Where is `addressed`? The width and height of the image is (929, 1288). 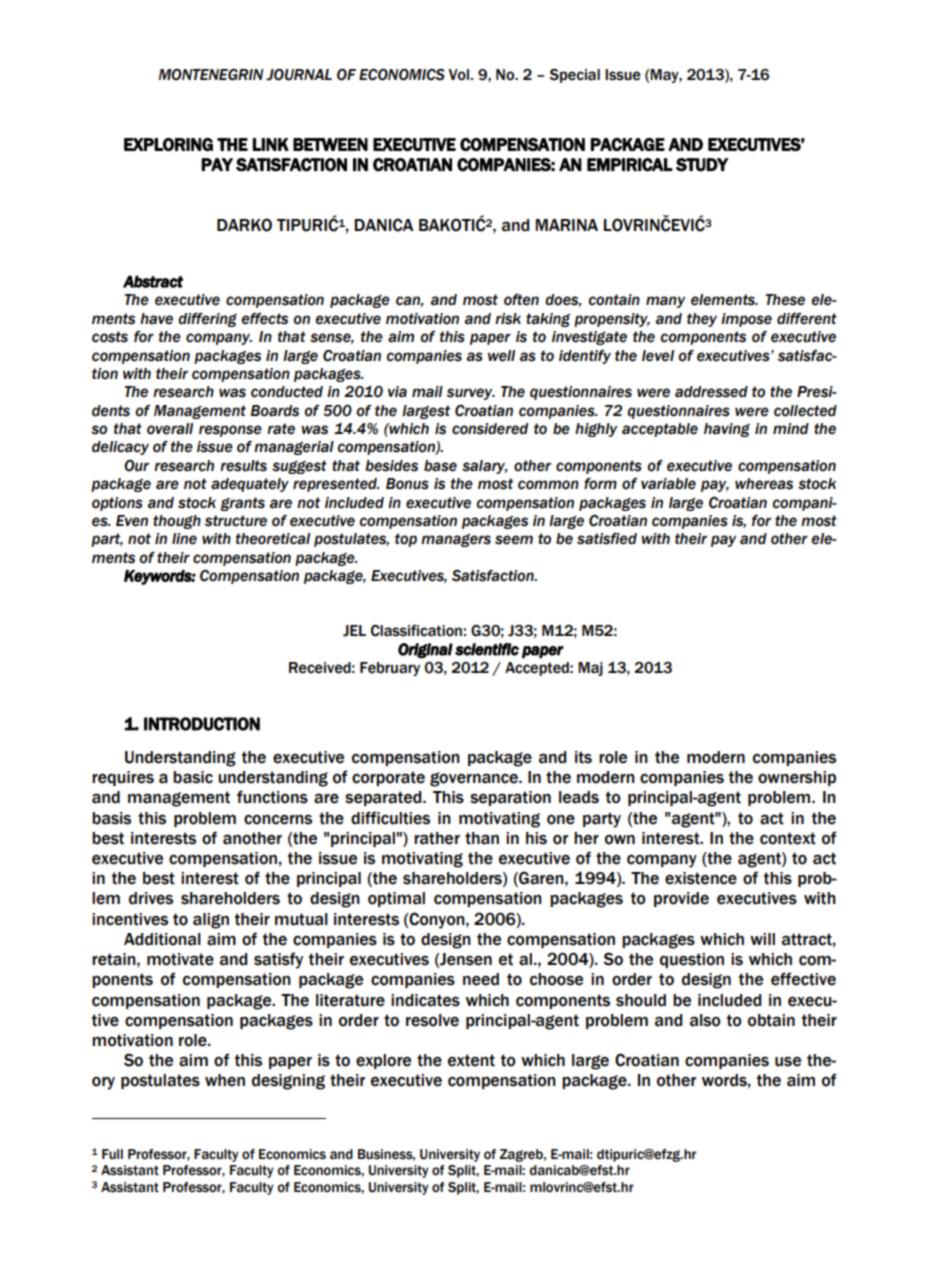
addressed is located at coordinates (711, 392).
